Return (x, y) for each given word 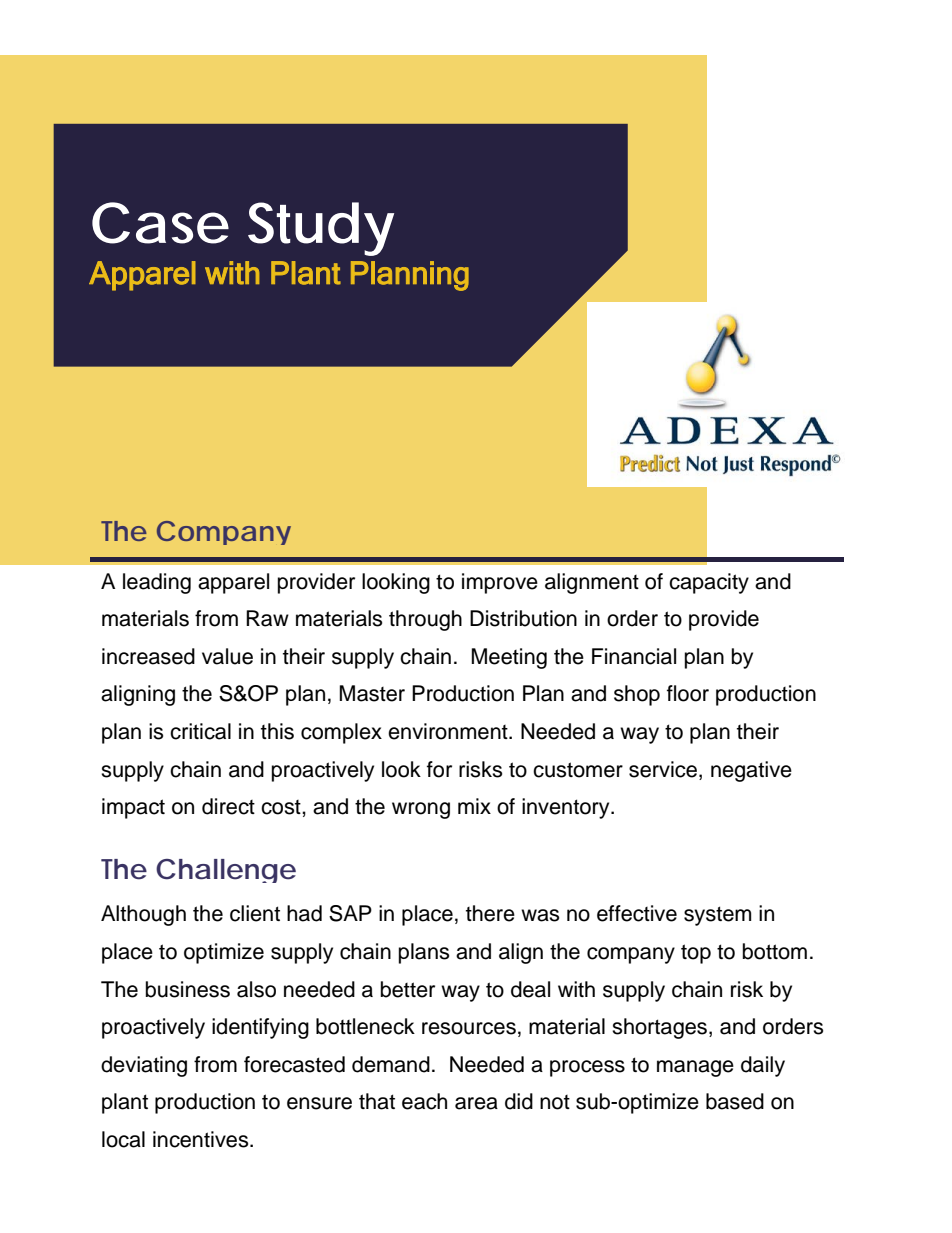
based (735, 1101)
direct (228, 806)
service (663, 769)
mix (474, 806)
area (476, 1103)
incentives (202, 1139)
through (425, 620)
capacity (709, 583)
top (696, 954)
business (188, 989)
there (490, 913)
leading (157, 583)
